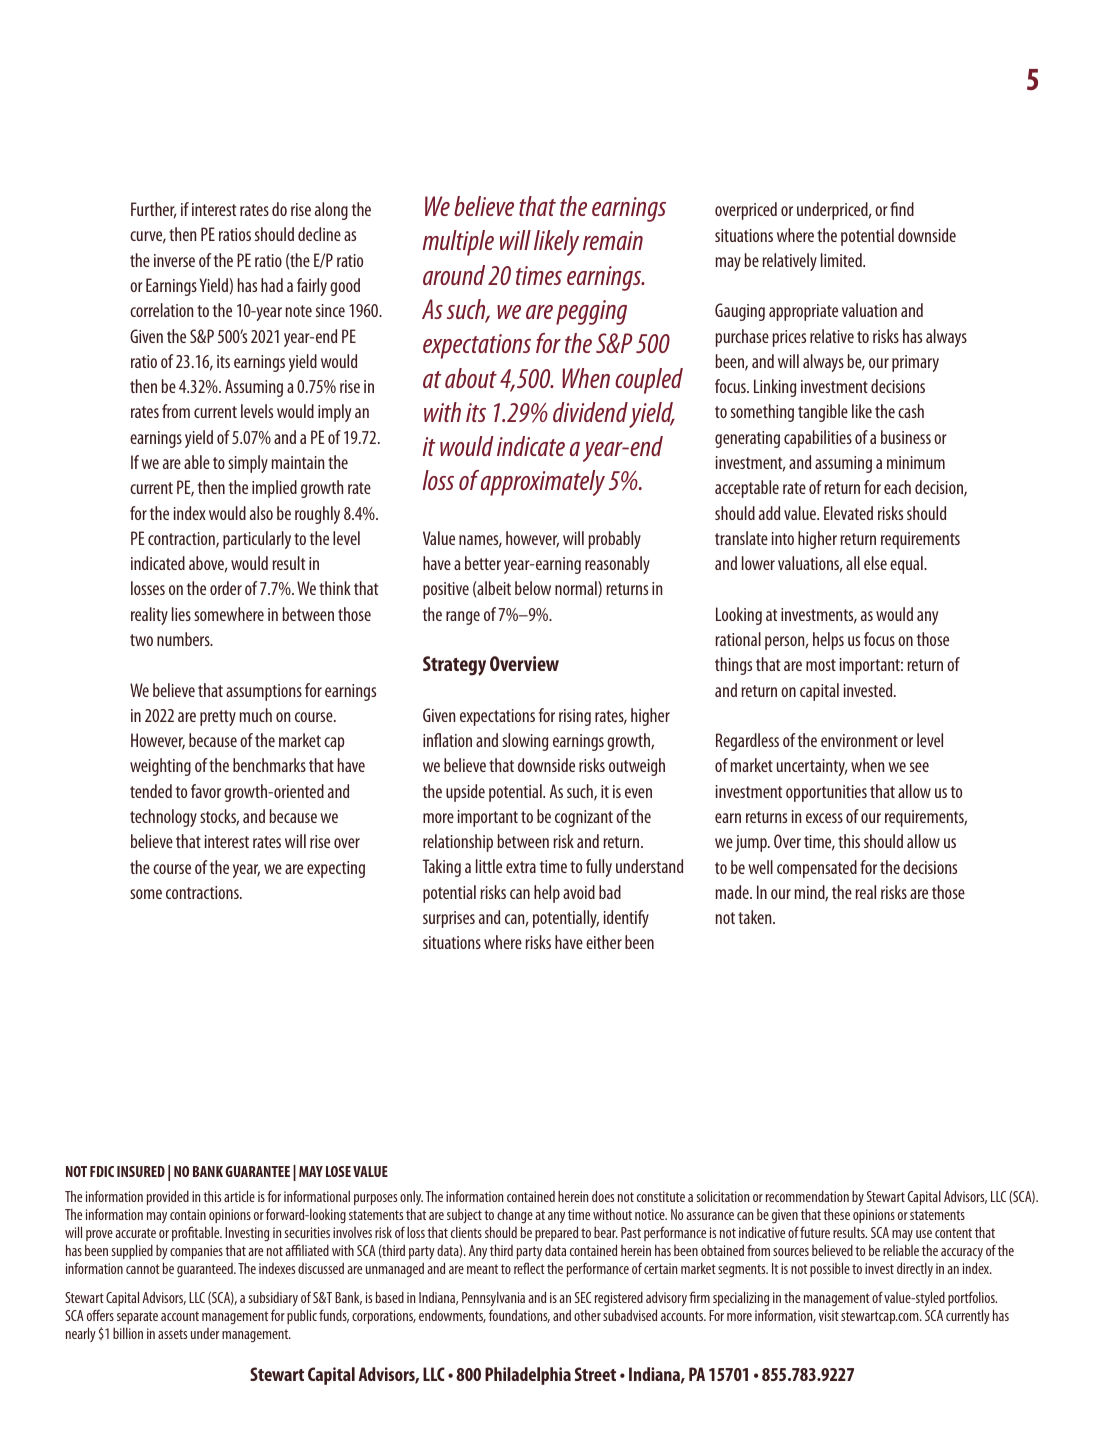 This image has height=1430, width=1105. Describe the element at coordinates (172, 1334) in the image. I see `assets` at that location.
